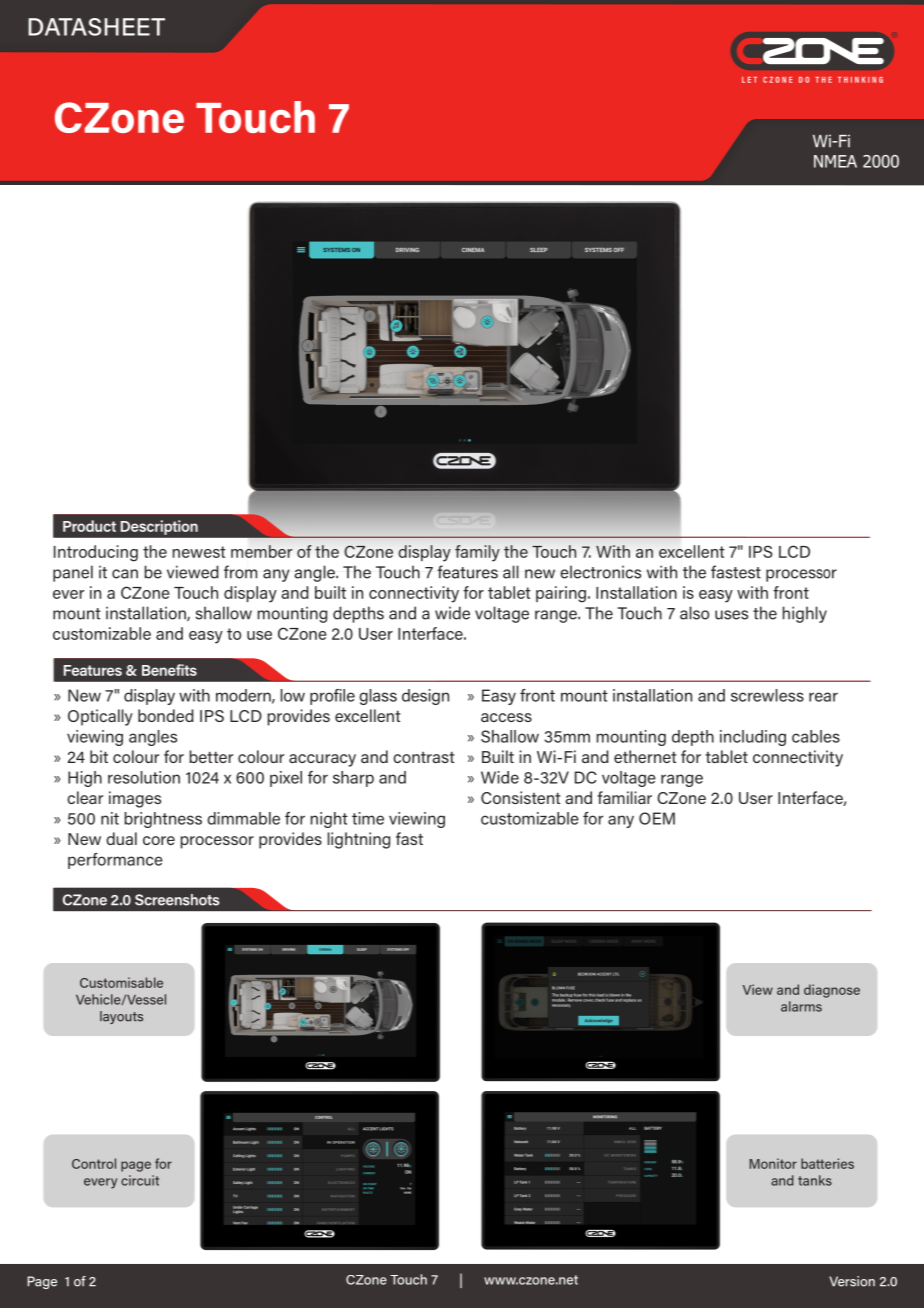  I want to click on uses, so click(731, 615).
